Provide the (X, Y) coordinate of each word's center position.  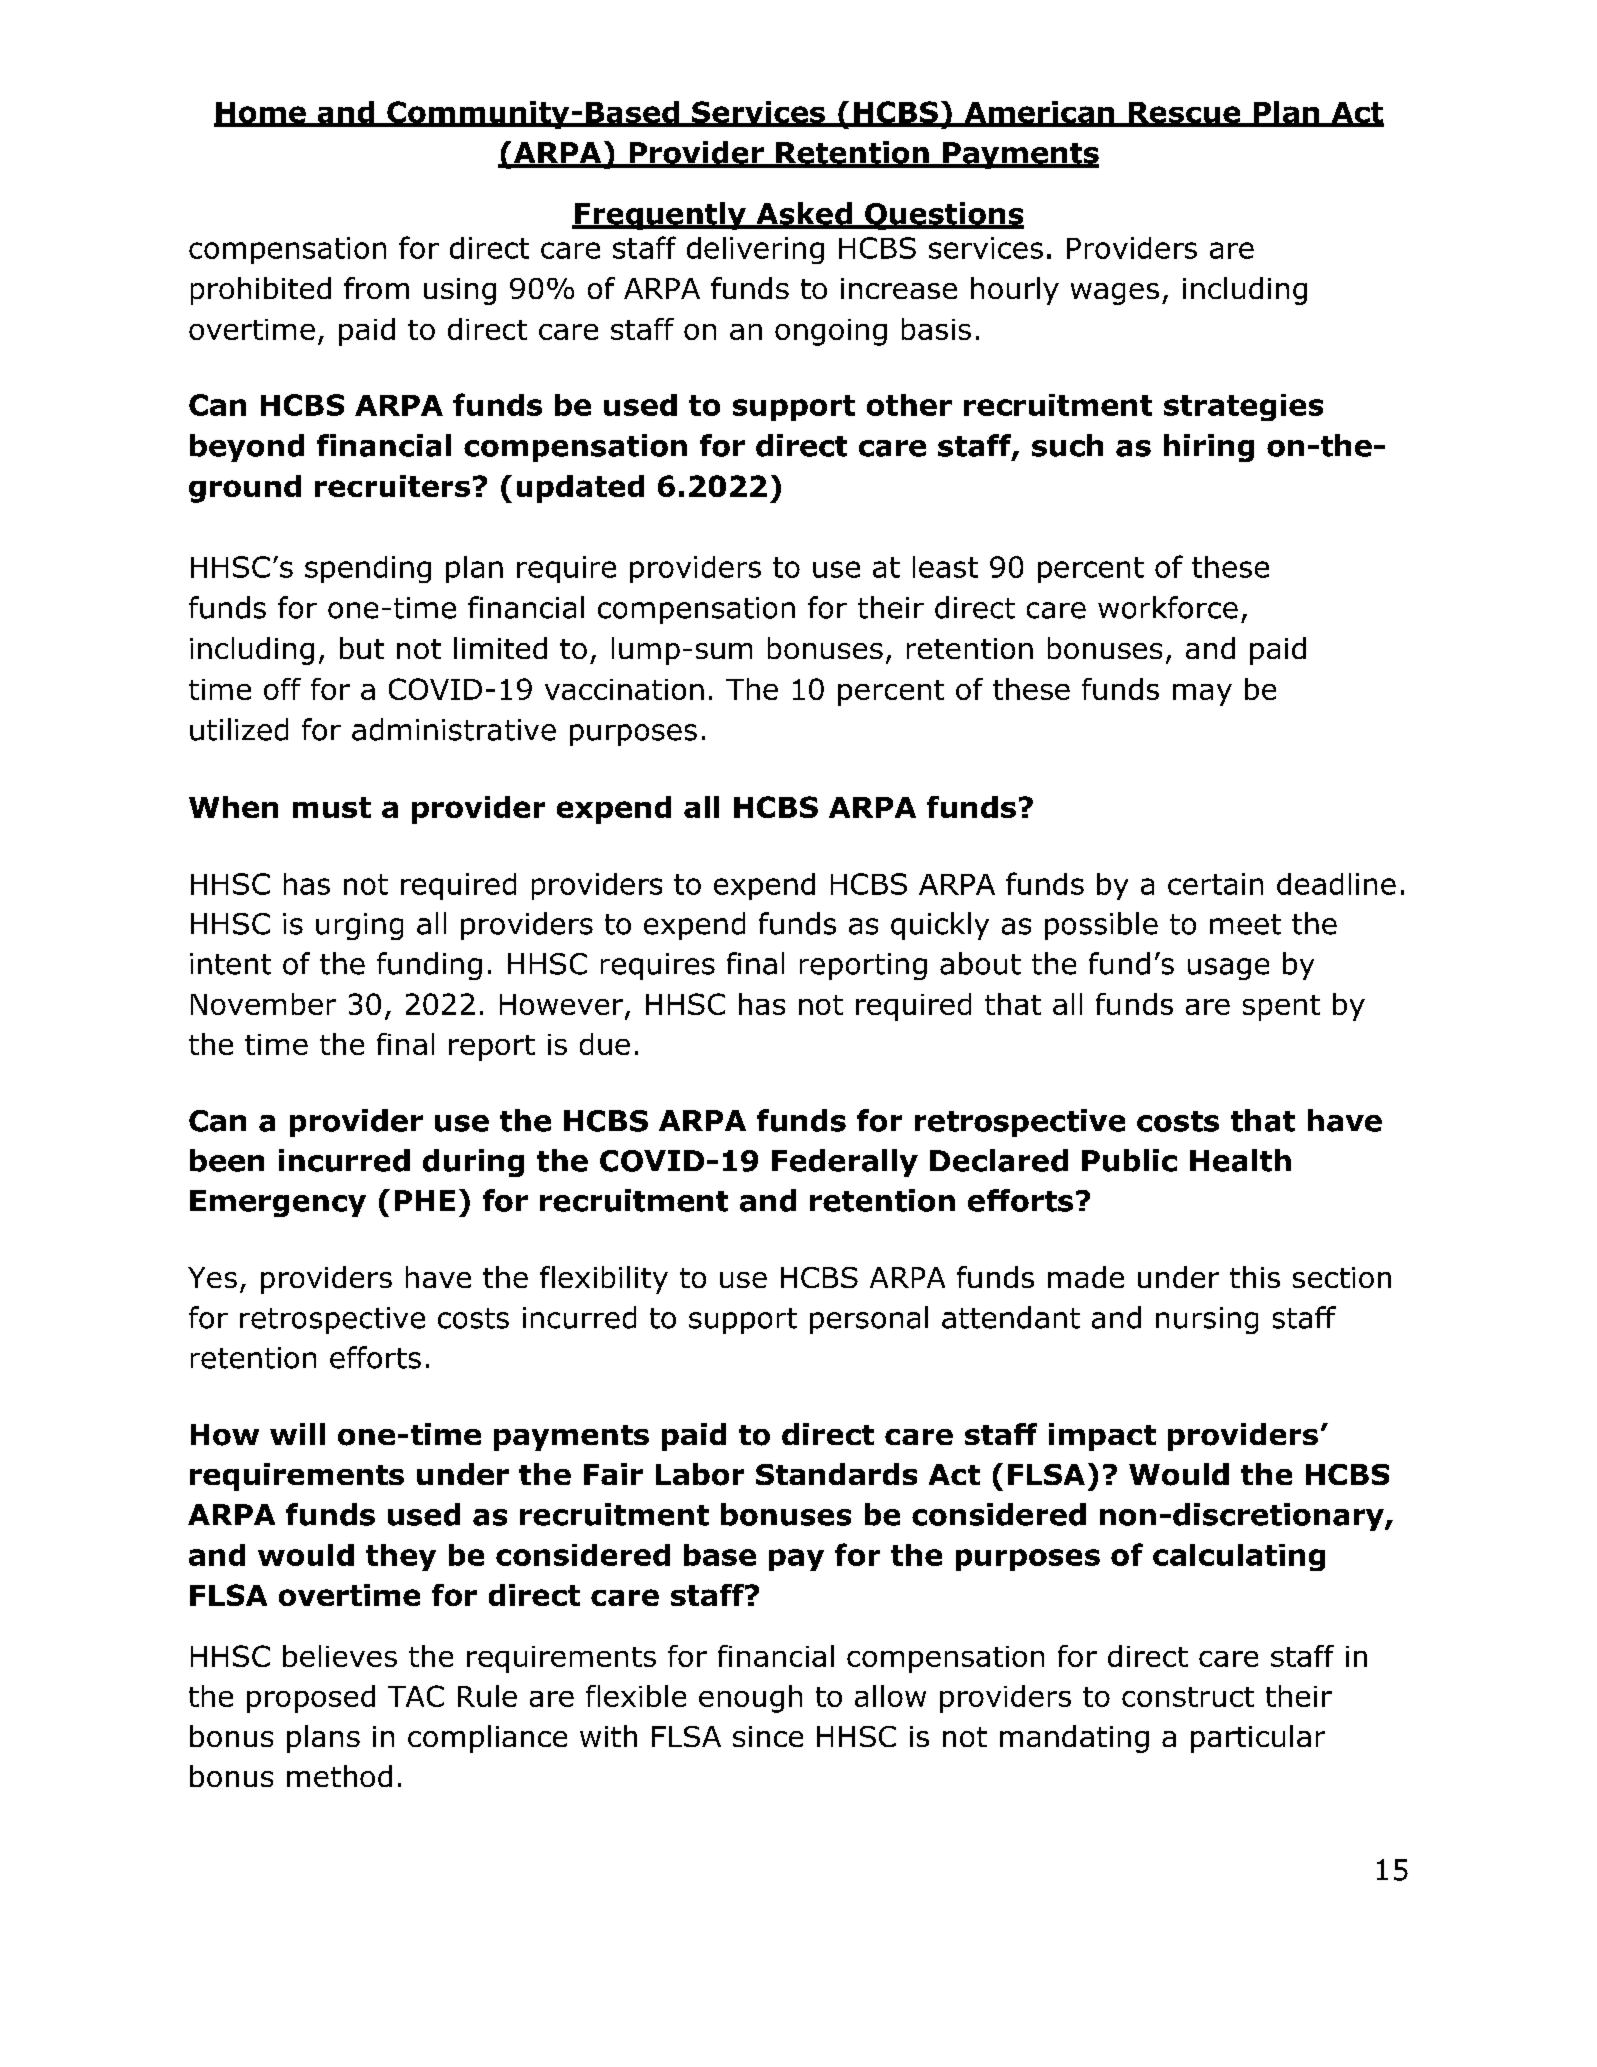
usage (1228, 969)
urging (359, 926)
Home (261, 114)
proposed (311, 1699)
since (768, 1736)
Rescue (1184, 114)
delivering (755, 250)
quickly (940, 926)
